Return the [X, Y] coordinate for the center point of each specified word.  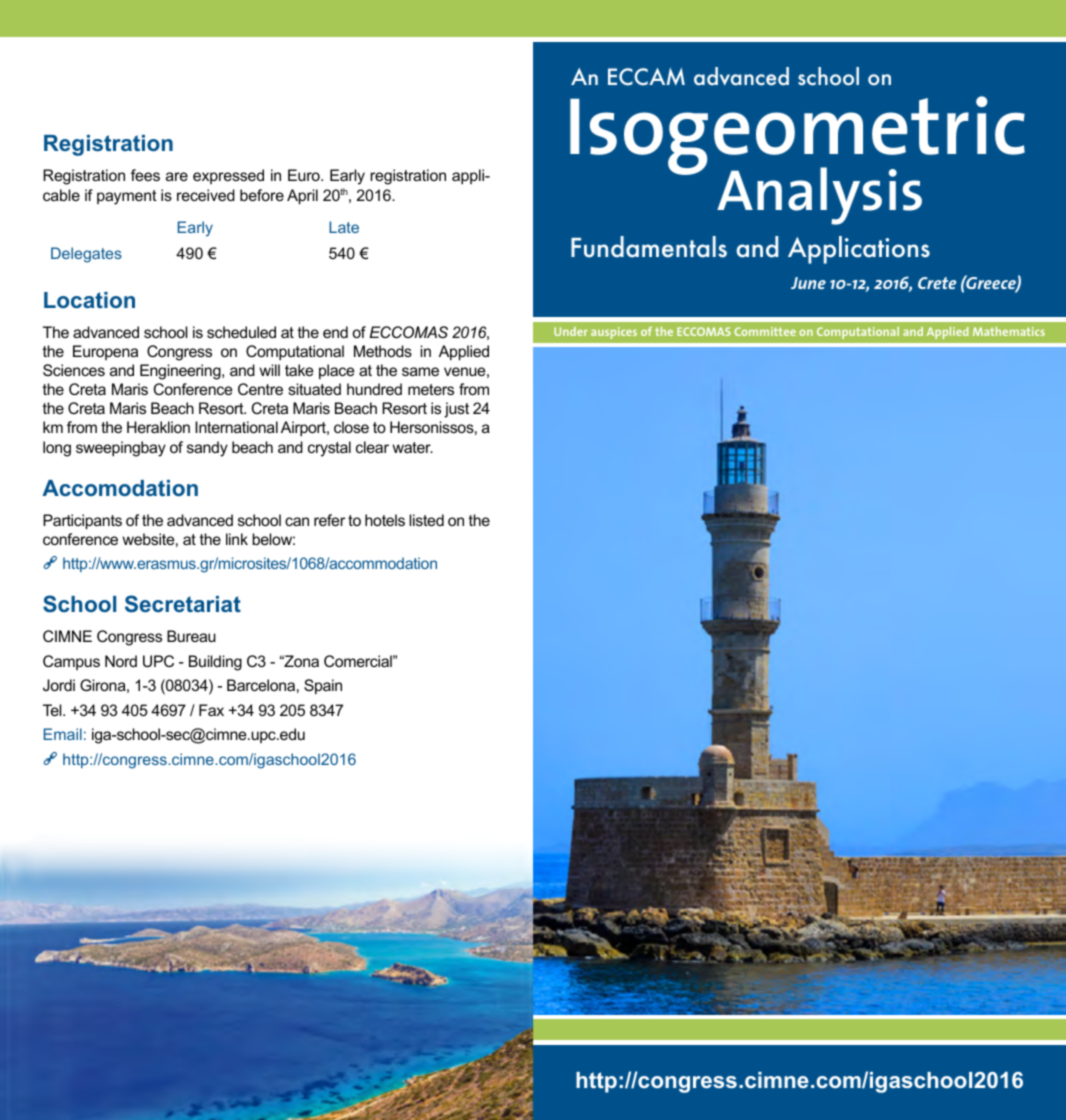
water [412, 447]
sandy [207, 449]
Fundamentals [649, 247]
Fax [211, 710]
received [206, 195]
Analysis [819, 196]
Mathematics [1009, 331]
